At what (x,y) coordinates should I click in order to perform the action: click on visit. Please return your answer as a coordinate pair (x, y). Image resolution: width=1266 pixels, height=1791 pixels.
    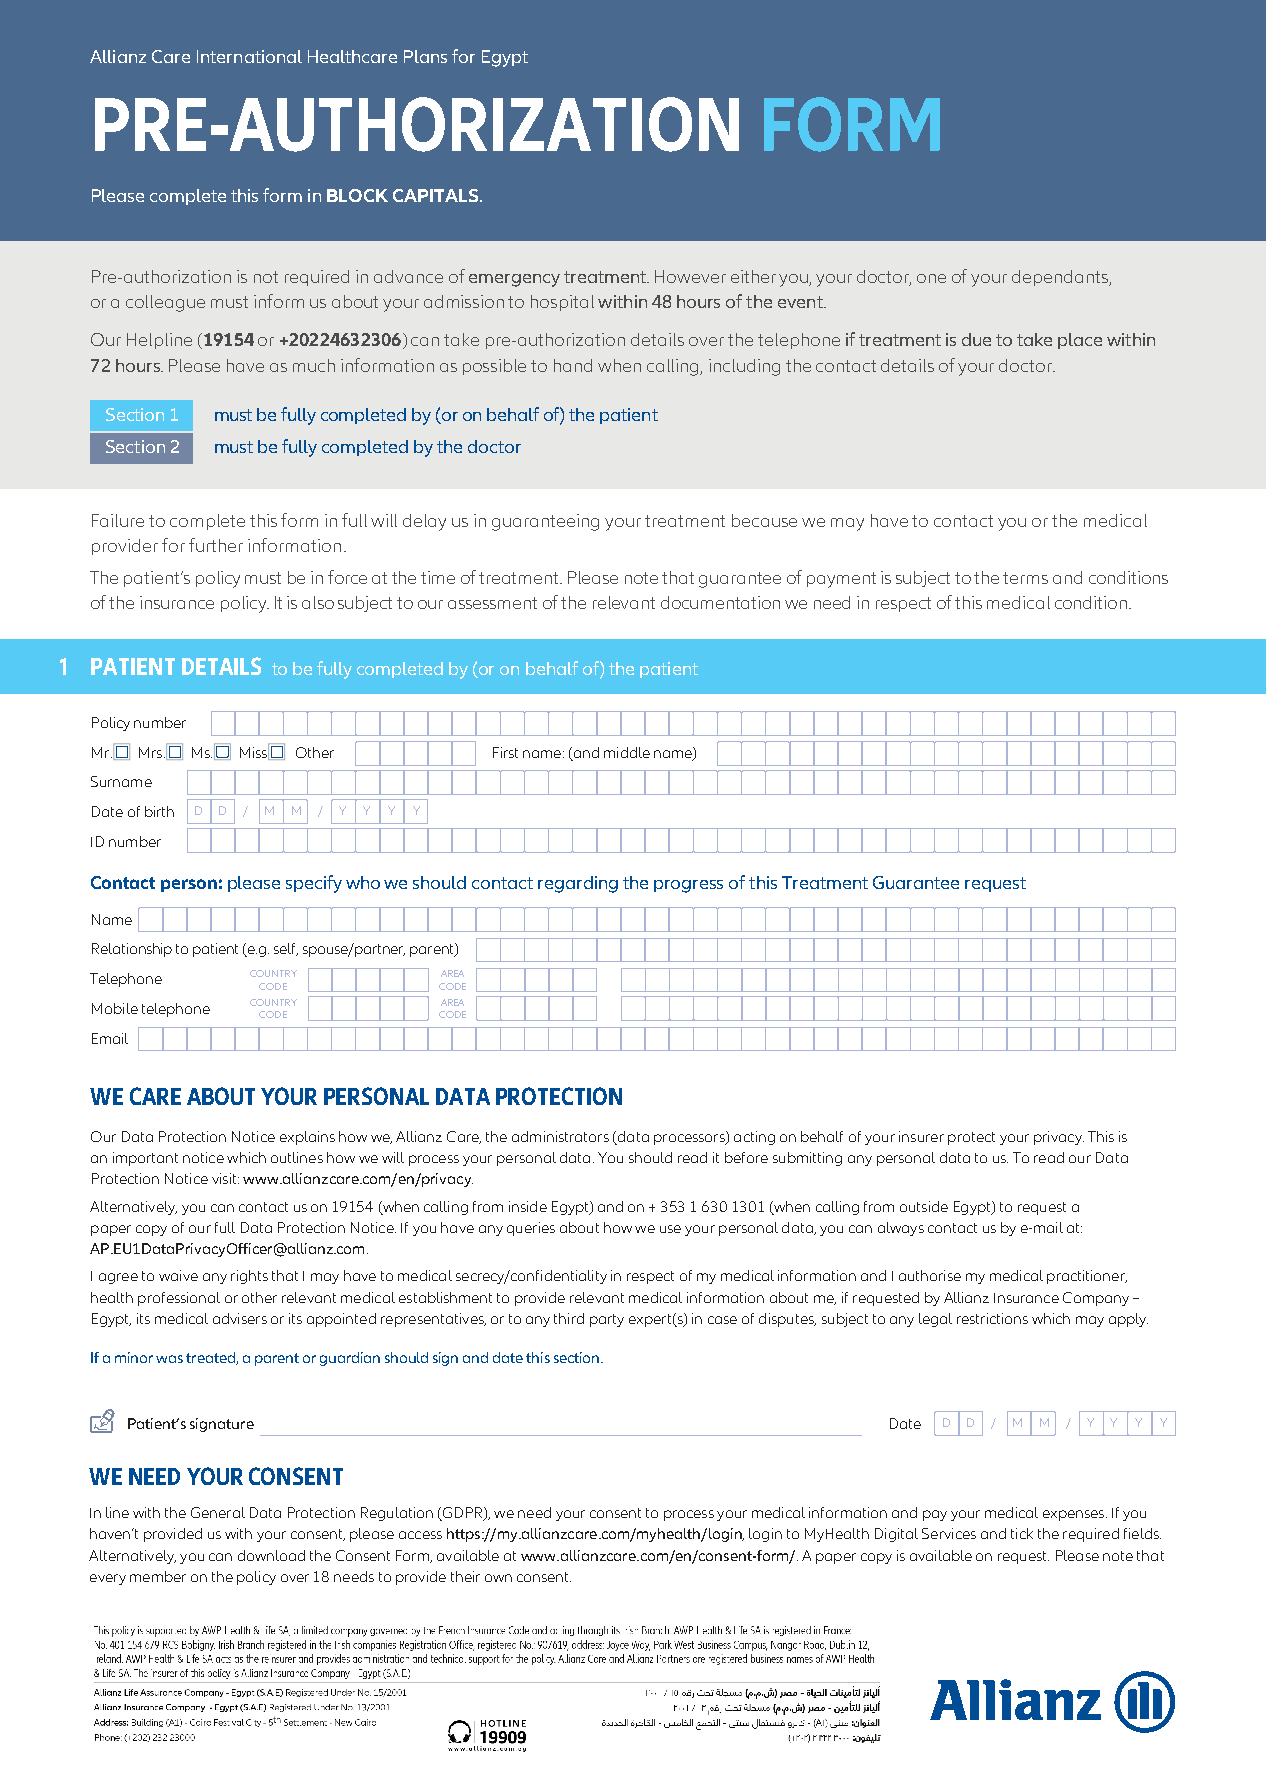
    Looking at the image, I should click on (225, 1178).
